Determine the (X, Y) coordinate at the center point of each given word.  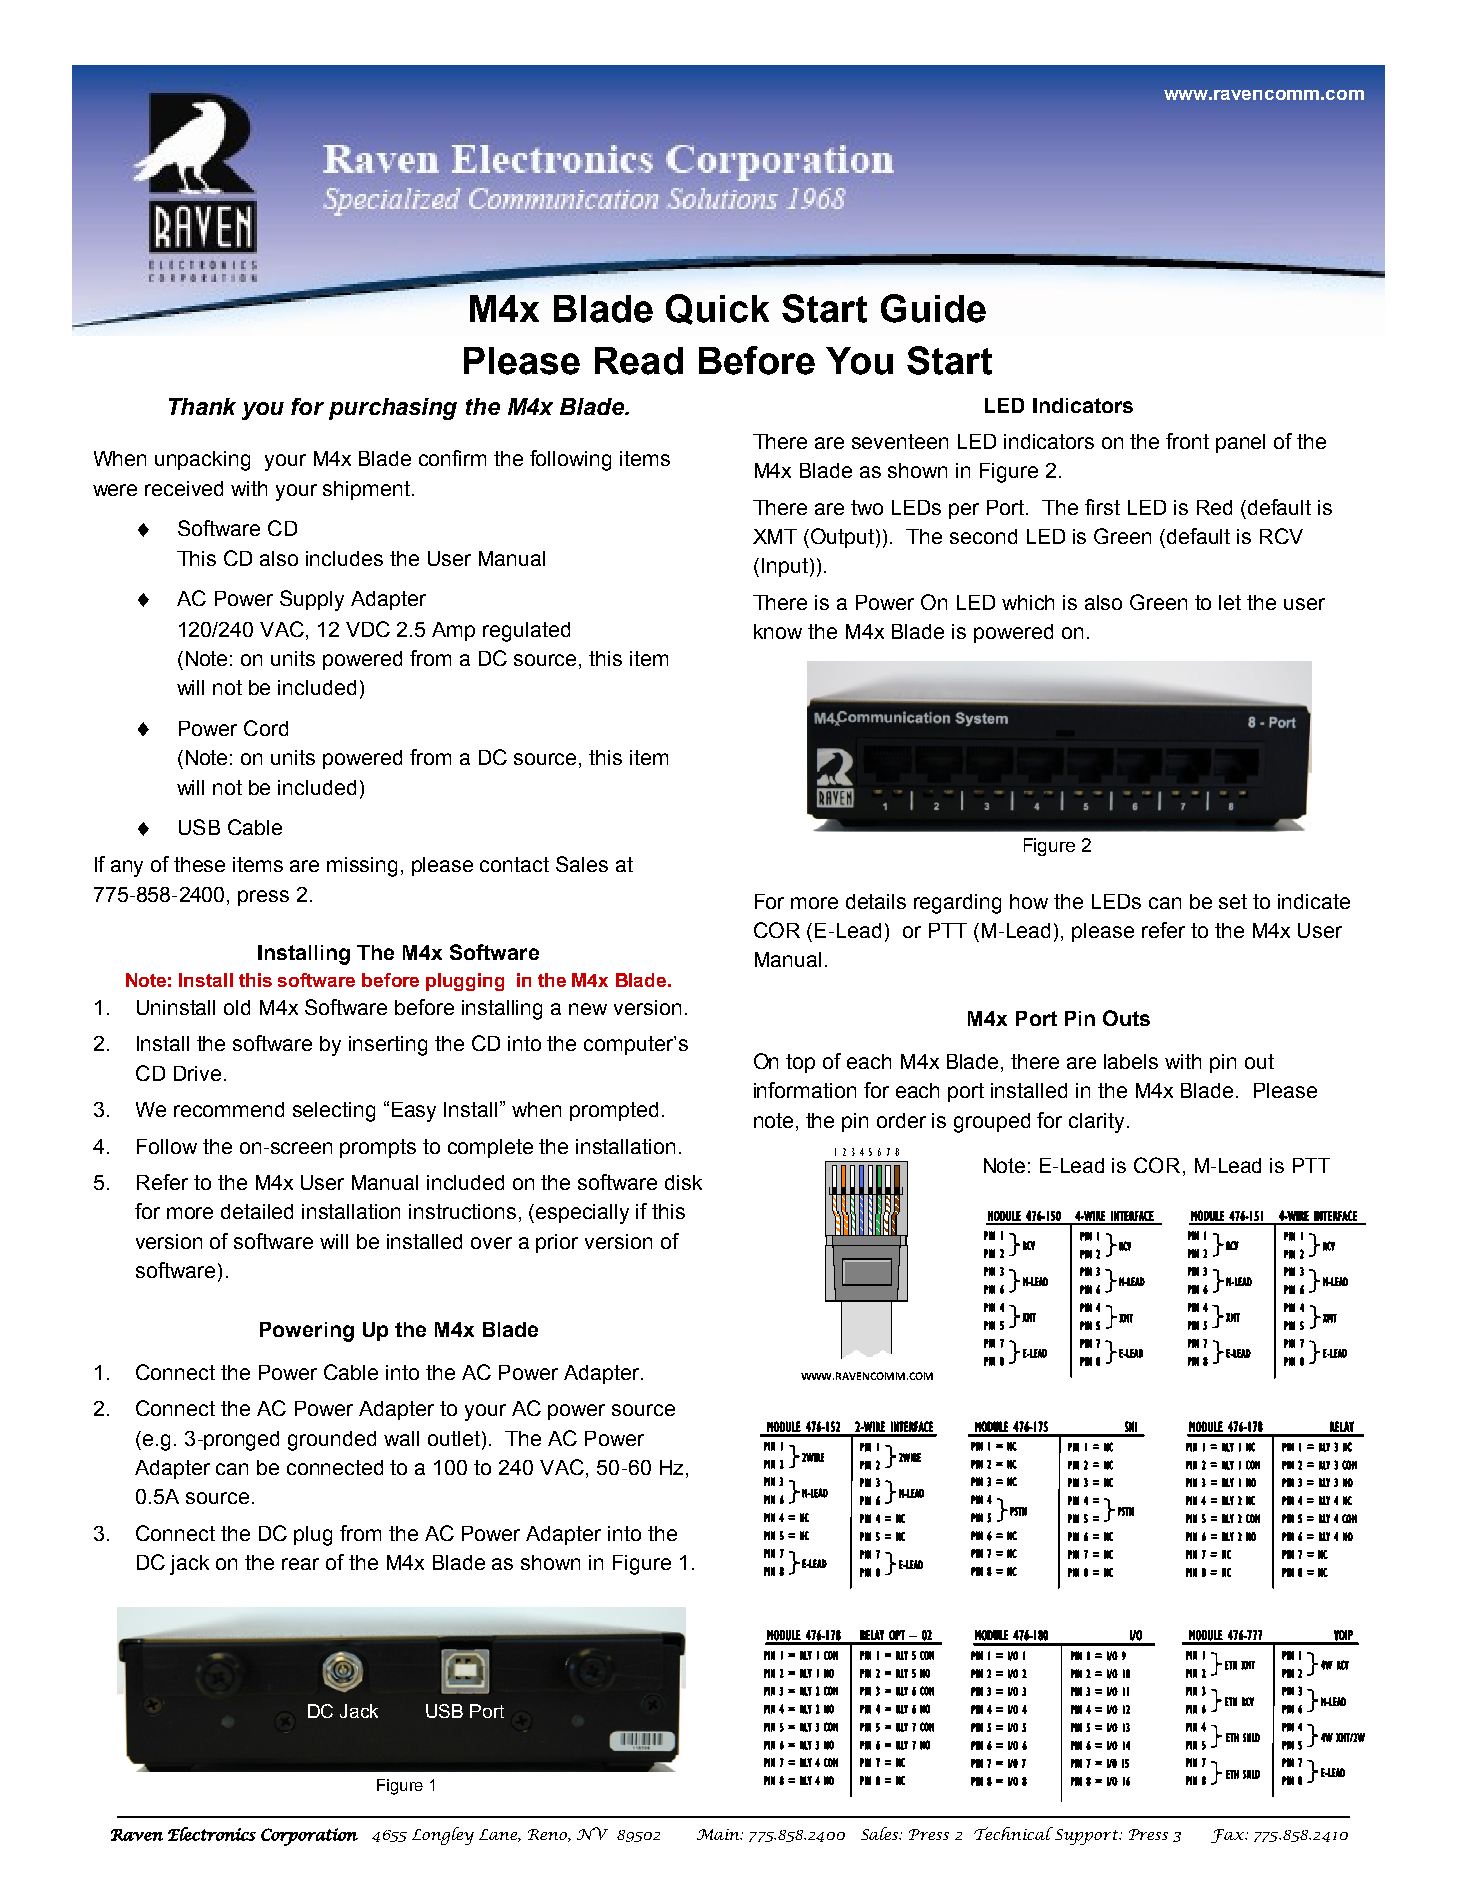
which (1028, 602)
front (1187, 441)
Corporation (309, 1837)
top (800, 1063)
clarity (1098, 1123)
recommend (229, 1109)
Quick (717, 309)
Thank (202, 406)
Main (719, 1834)
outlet (454, 1438)
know (778, 631)
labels (1131, 1061)
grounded (332, 1441)
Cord (266, 728)
